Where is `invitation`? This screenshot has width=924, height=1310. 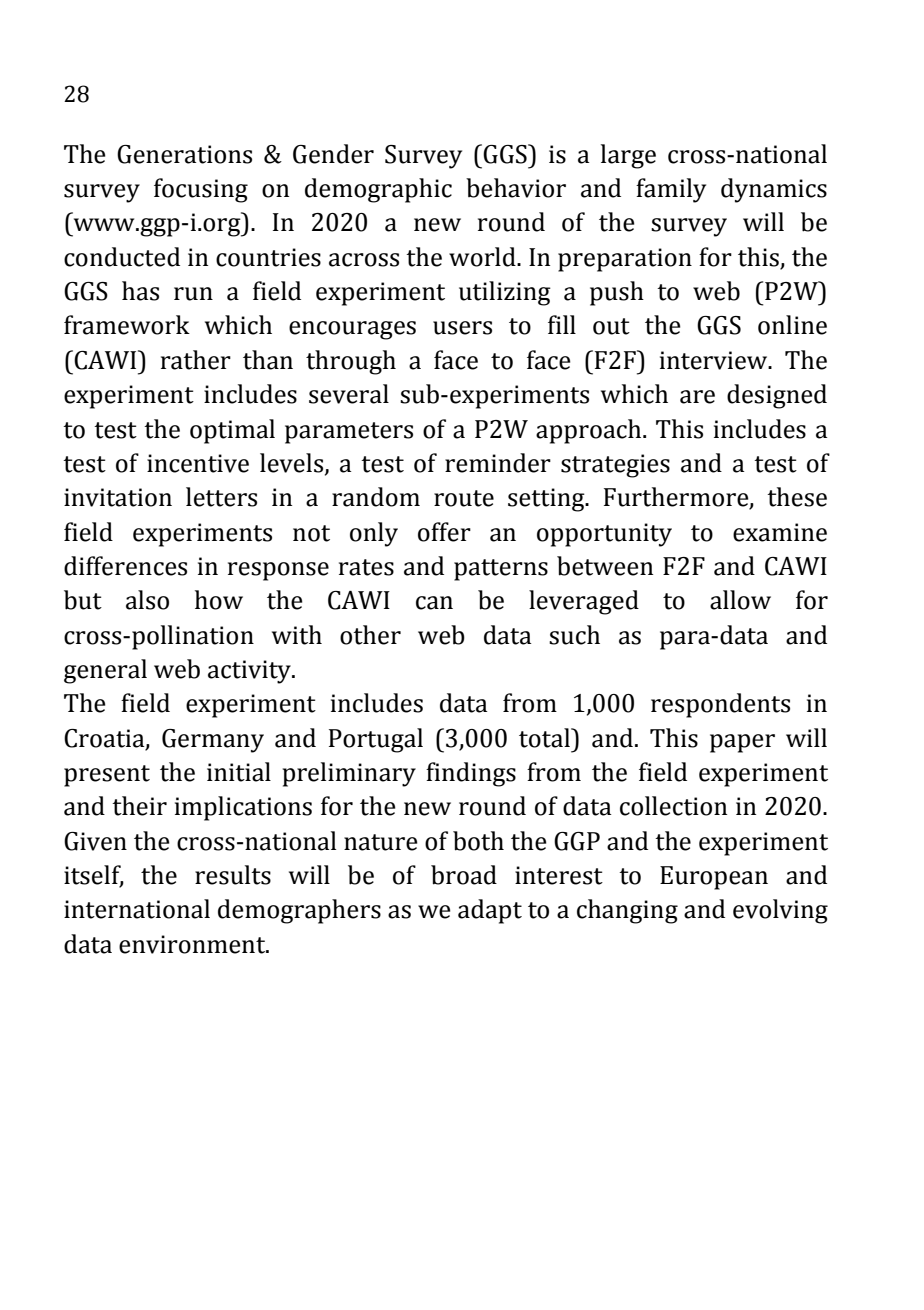 invitation is located at coordinates (118, 497).
